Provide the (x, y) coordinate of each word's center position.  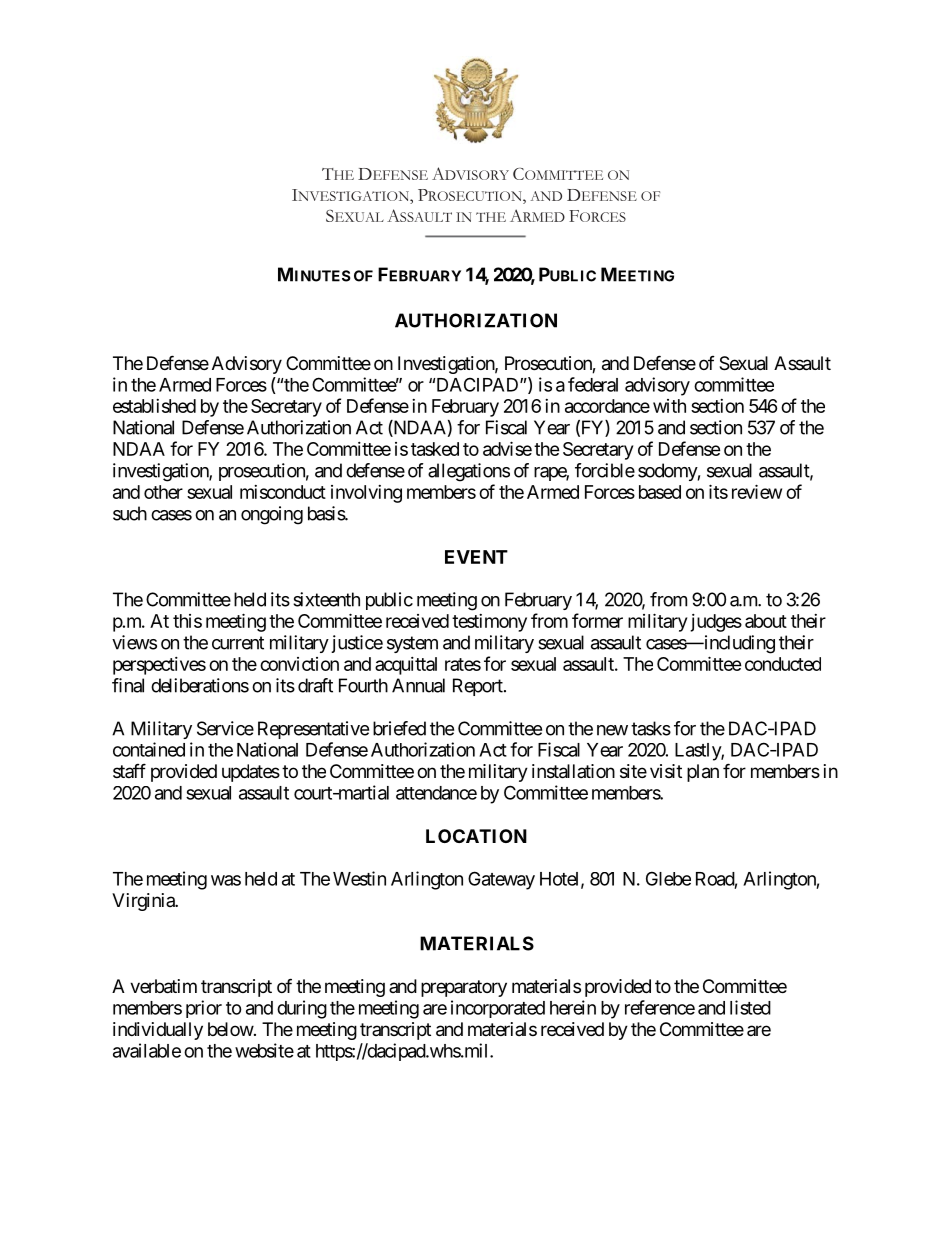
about (766, 621)
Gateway (501, 880)
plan (703, 773)
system (412, 644)
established (154, 406)
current (238, 643)
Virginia (144, 902)
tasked (435, 449)
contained (149, 749)
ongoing (272, 515)
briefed (399, 728)
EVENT (476, 557)
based (660, 492)
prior (204, 1009)
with (669, 406)
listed (750, 1007)
